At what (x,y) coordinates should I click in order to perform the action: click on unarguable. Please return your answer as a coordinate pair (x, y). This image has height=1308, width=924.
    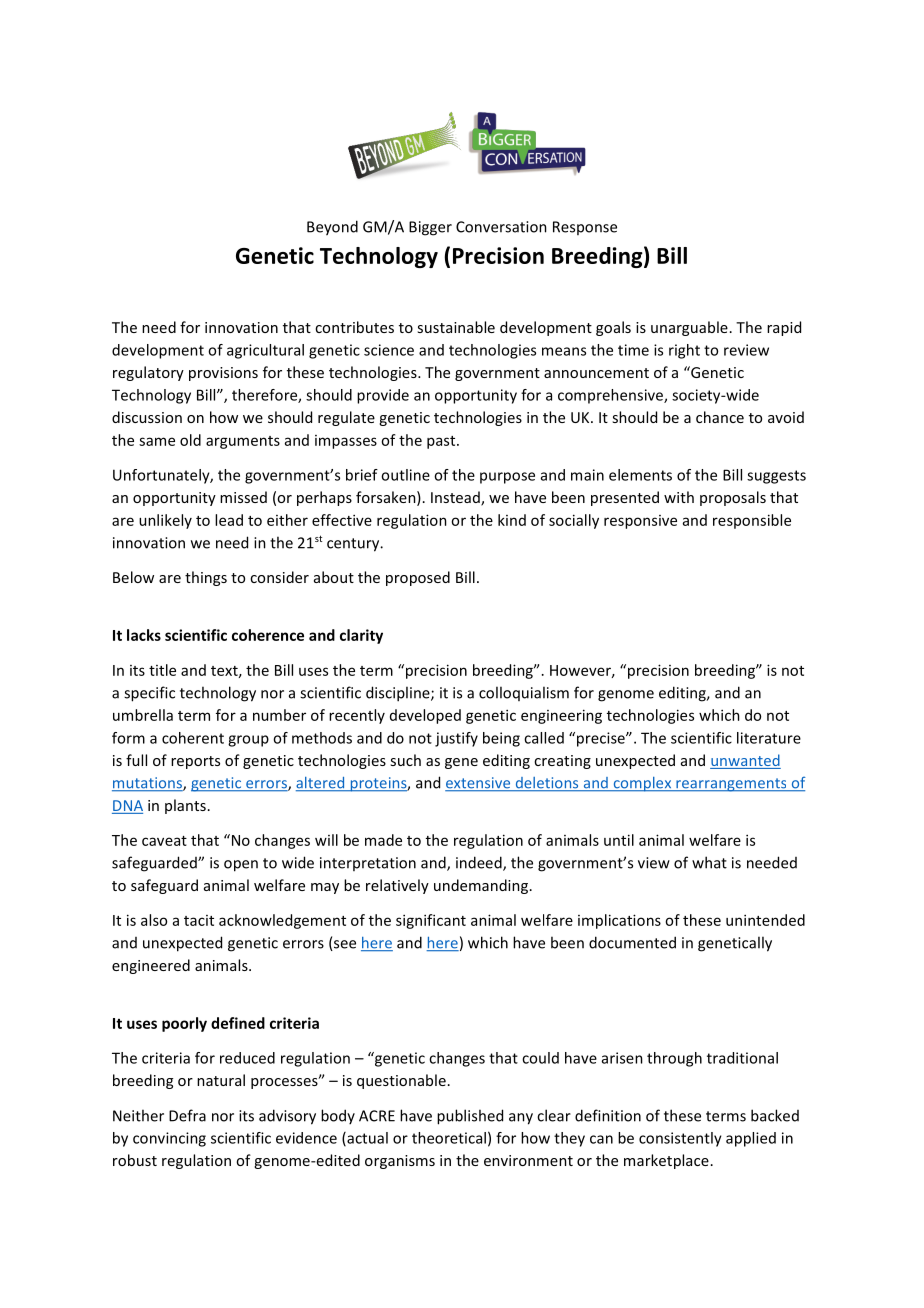
    Looking at the image, I should click on (689, 328).
